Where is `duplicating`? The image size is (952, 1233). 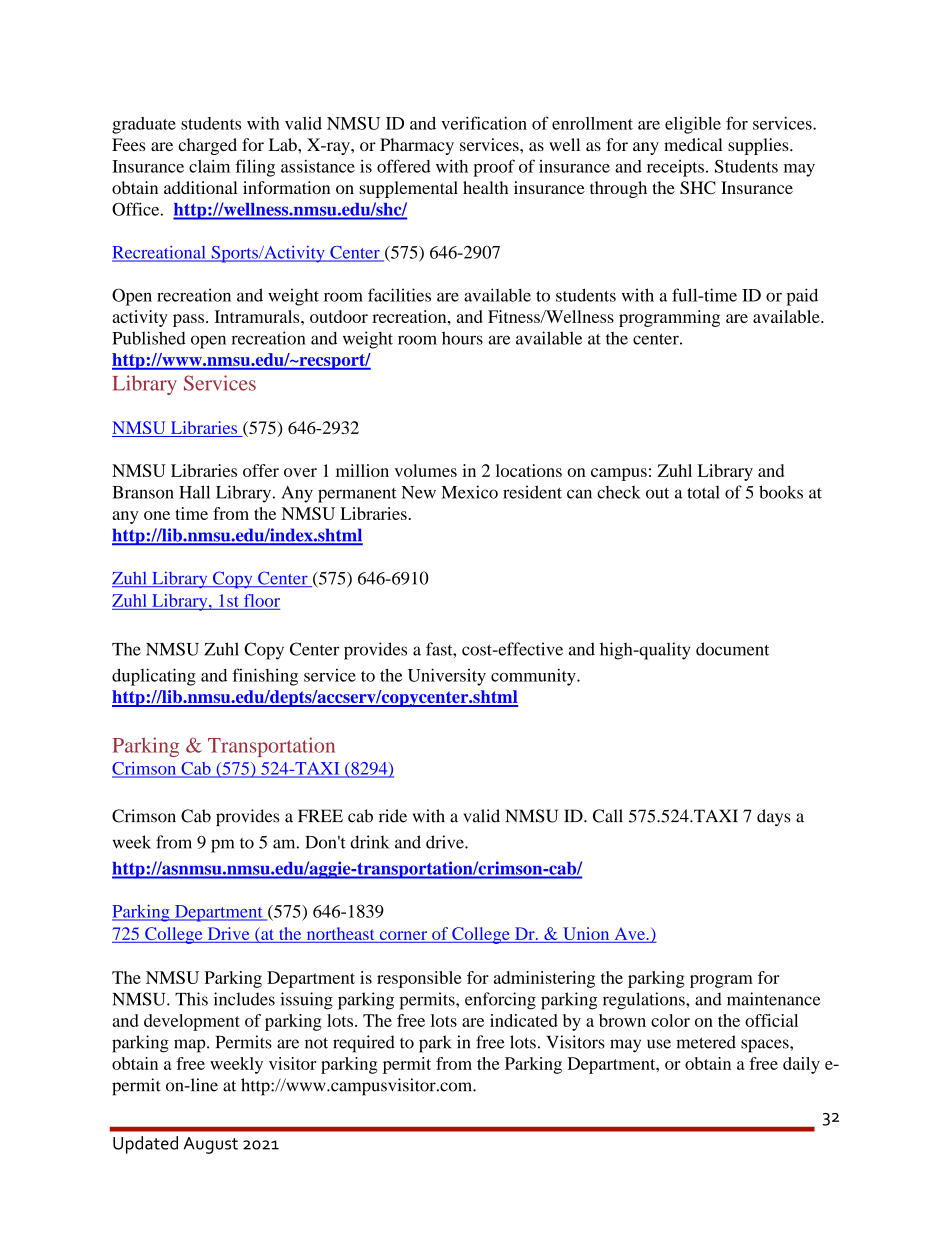
duplicating is located at coordinates (154, 677).
